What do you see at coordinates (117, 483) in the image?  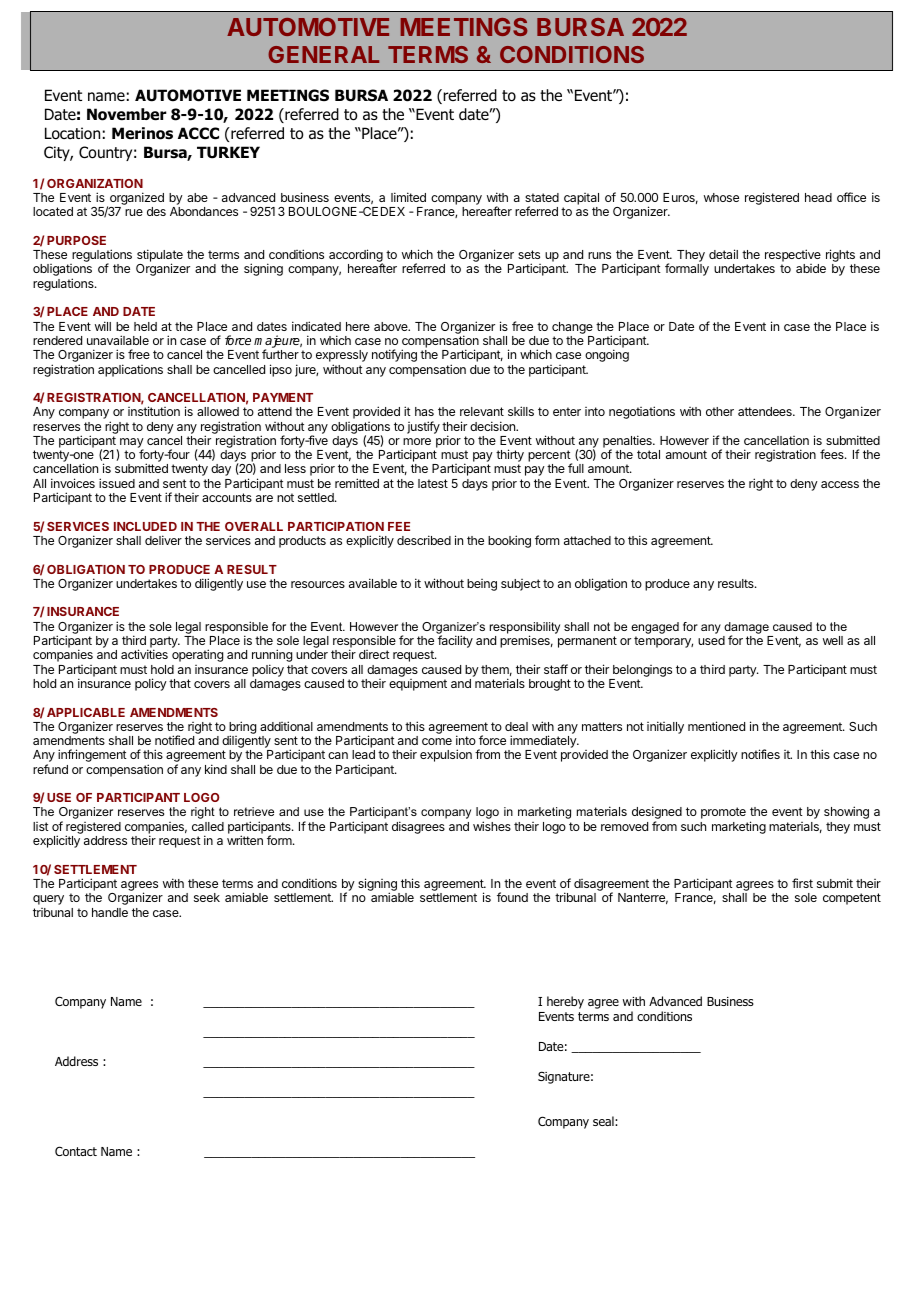 I see `issued` at bounding box center [117, 483].
